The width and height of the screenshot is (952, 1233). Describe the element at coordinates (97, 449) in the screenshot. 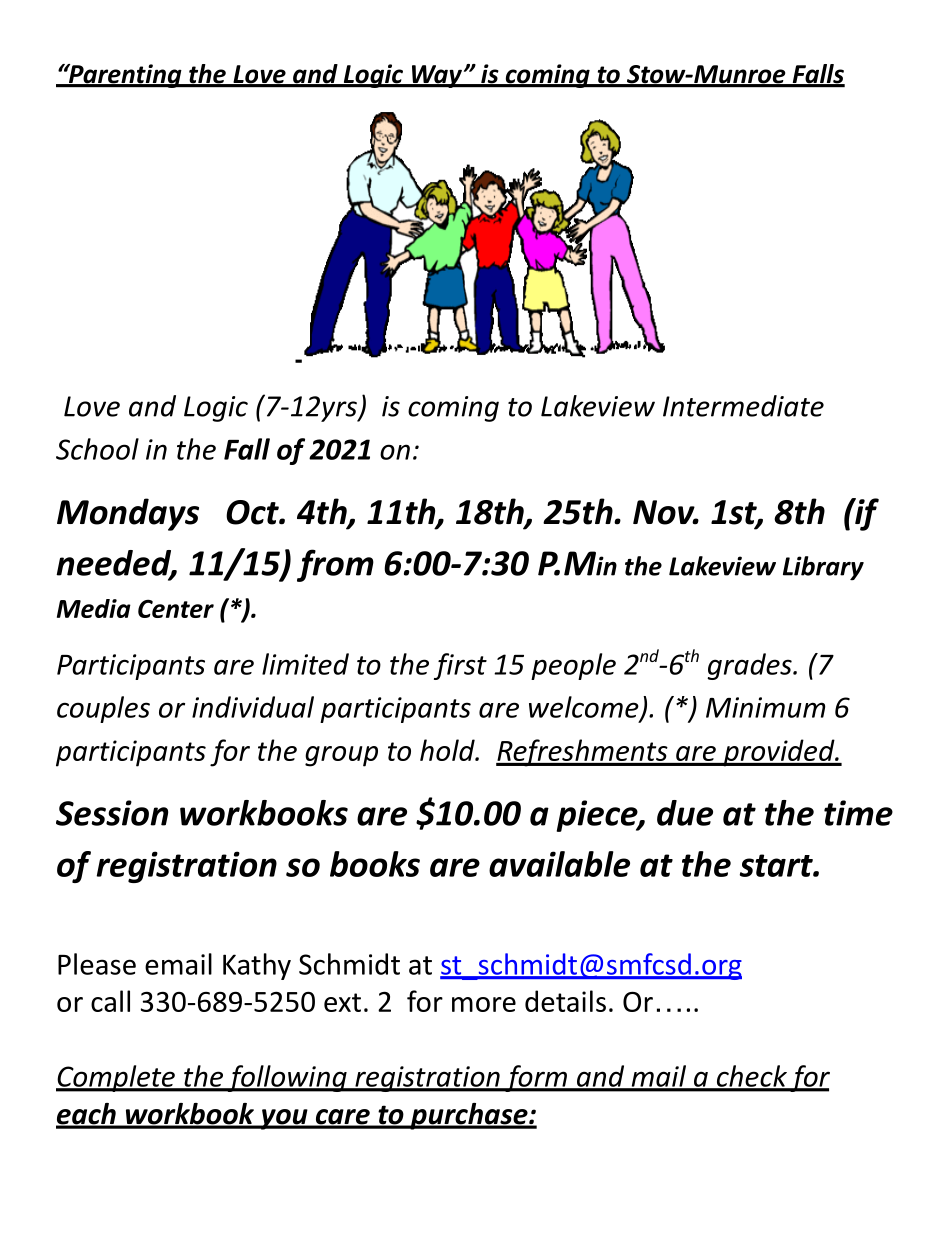

I see `School` at that location.
